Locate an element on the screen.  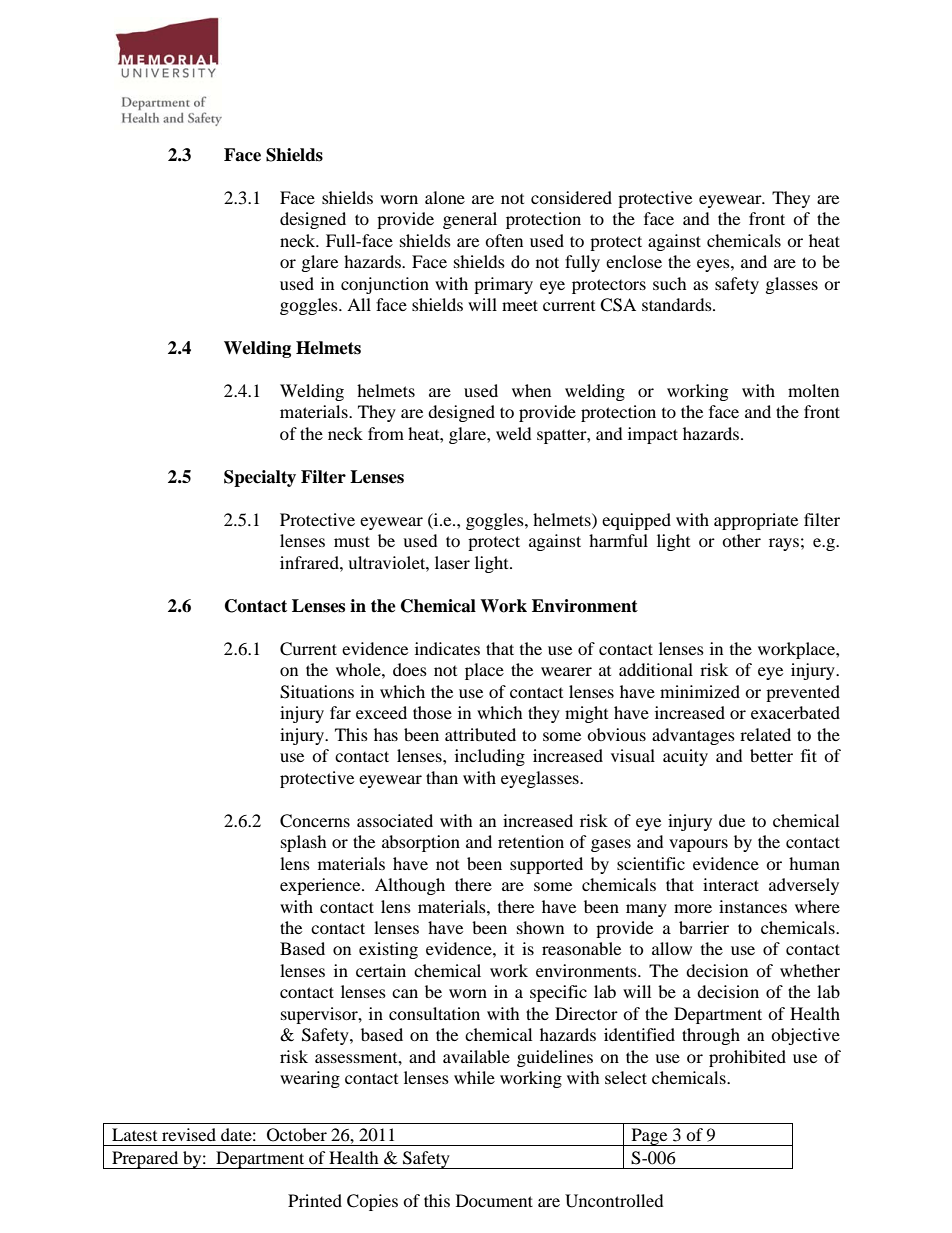
conjunction is located at coordinates (385, 285).
